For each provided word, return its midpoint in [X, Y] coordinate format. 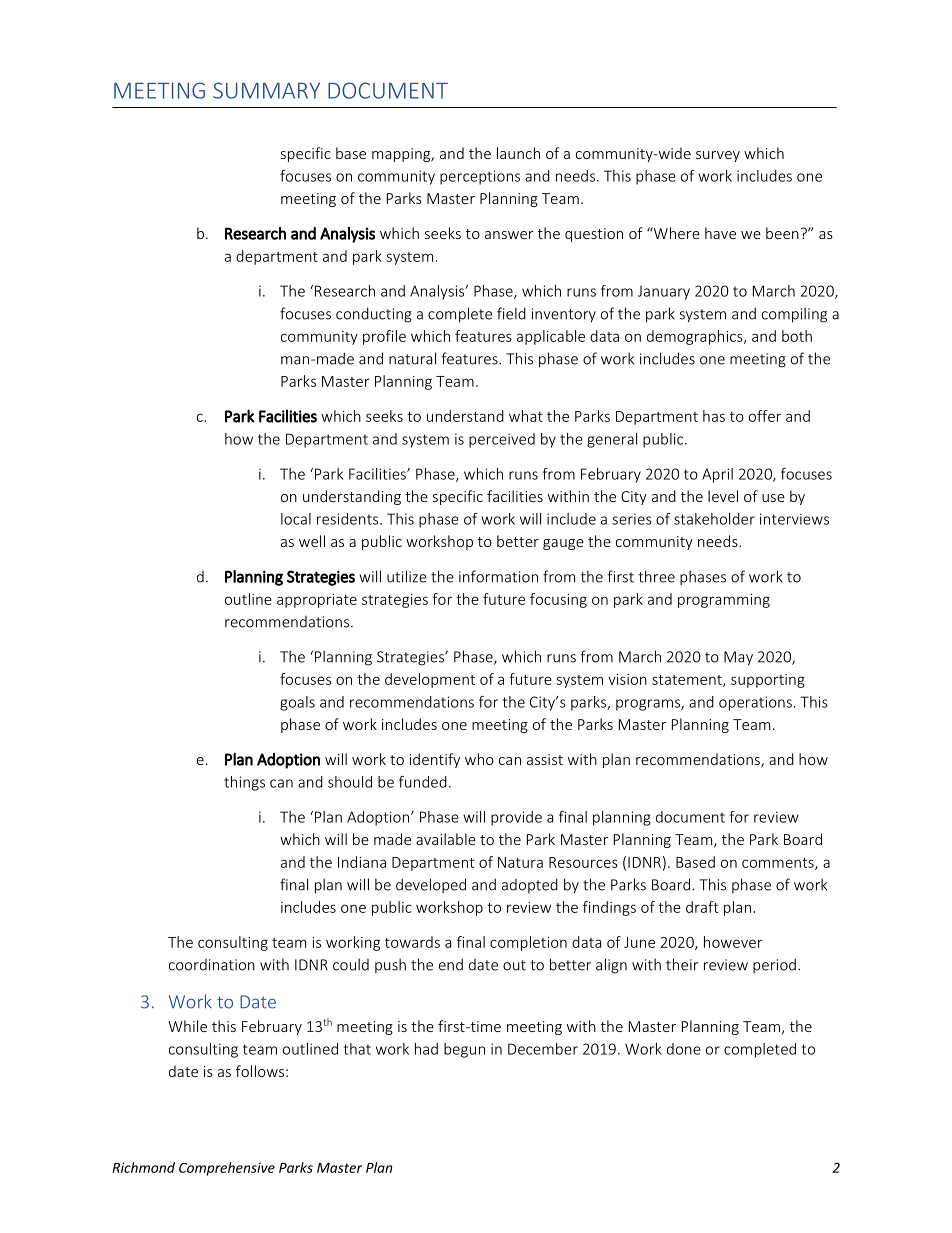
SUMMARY [266, 90]
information [498, 576]
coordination [212, 965]
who [479, 759]
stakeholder [714, 519]
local [296, 519]
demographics [696, 337]
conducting [374, 315]
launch [518, 153]
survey [718, 156]
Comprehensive [227, 1169]
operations [755, 703]
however [733, 942]
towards [412, 942]
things [244, 783]
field [511, 313]
